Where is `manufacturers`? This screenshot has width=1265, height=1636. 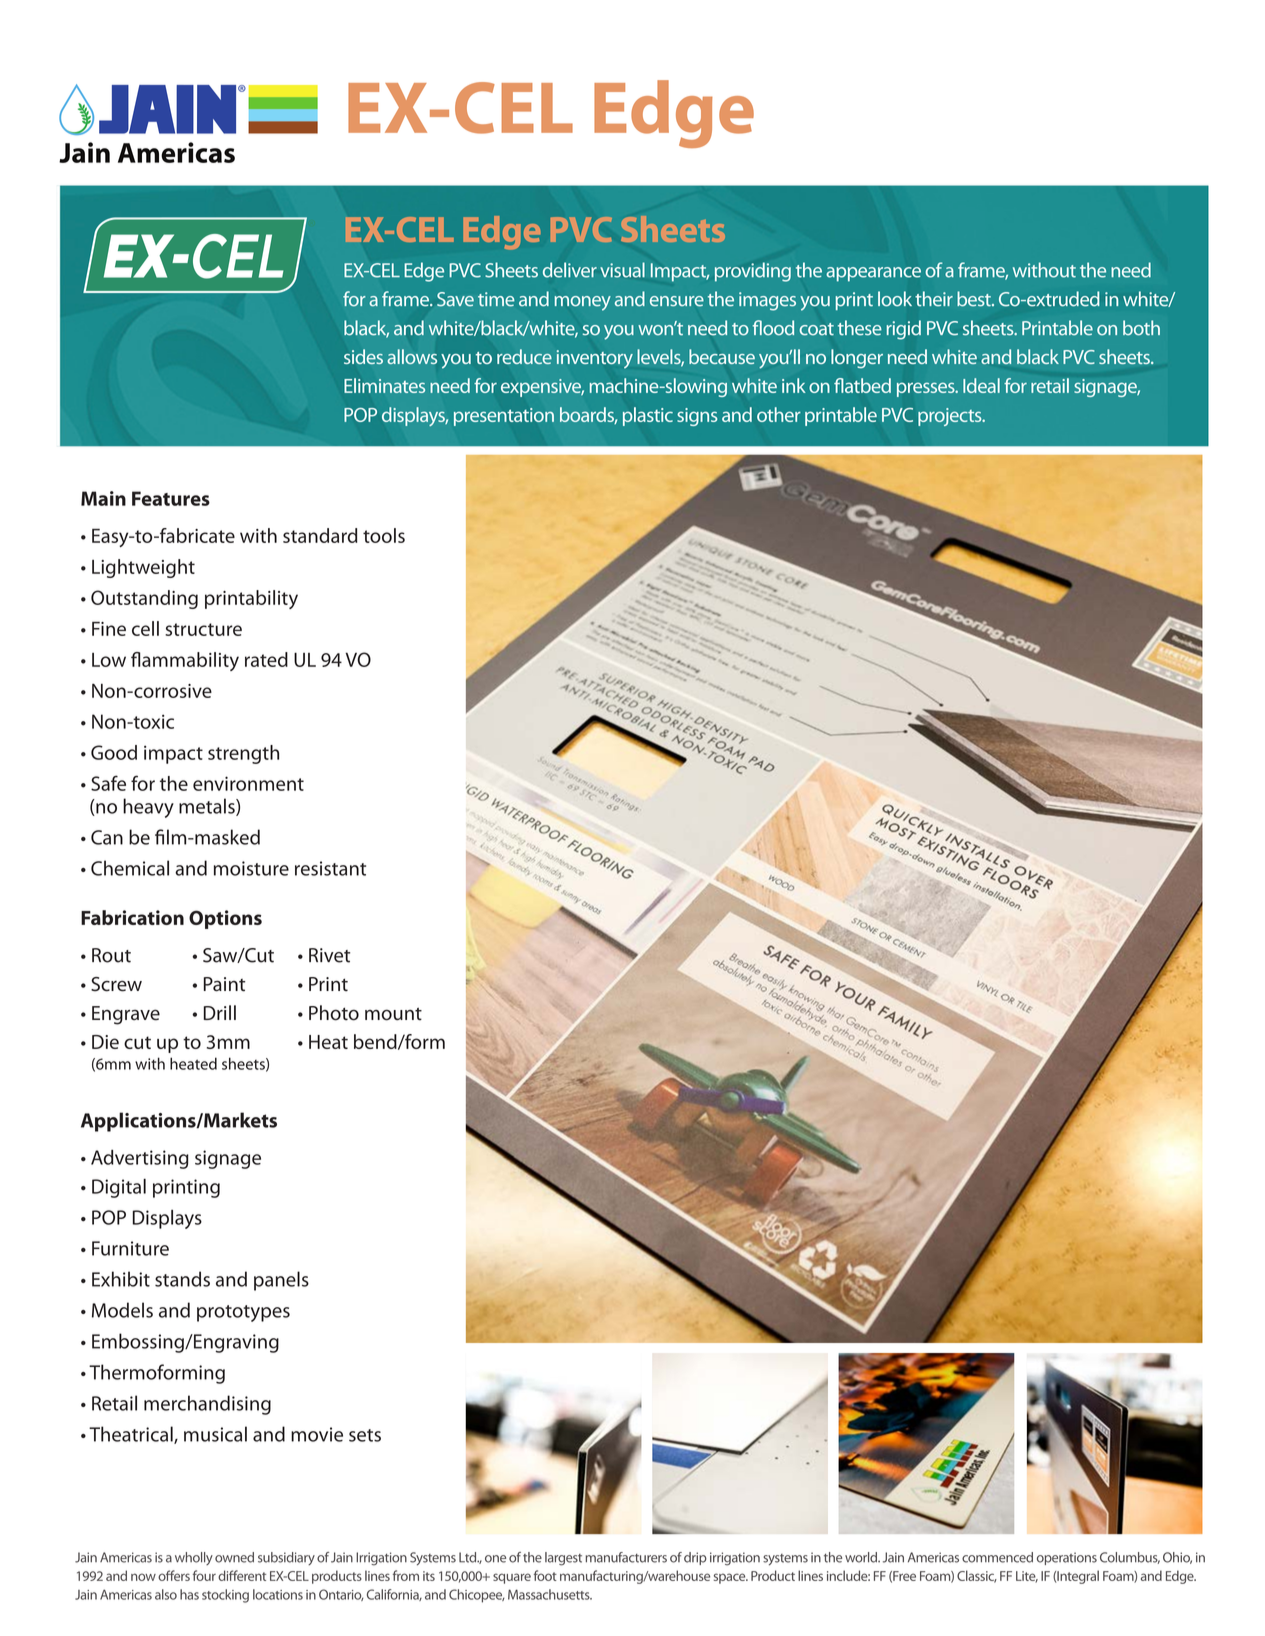
manufacturers is located at coordinates (626, 1557).
